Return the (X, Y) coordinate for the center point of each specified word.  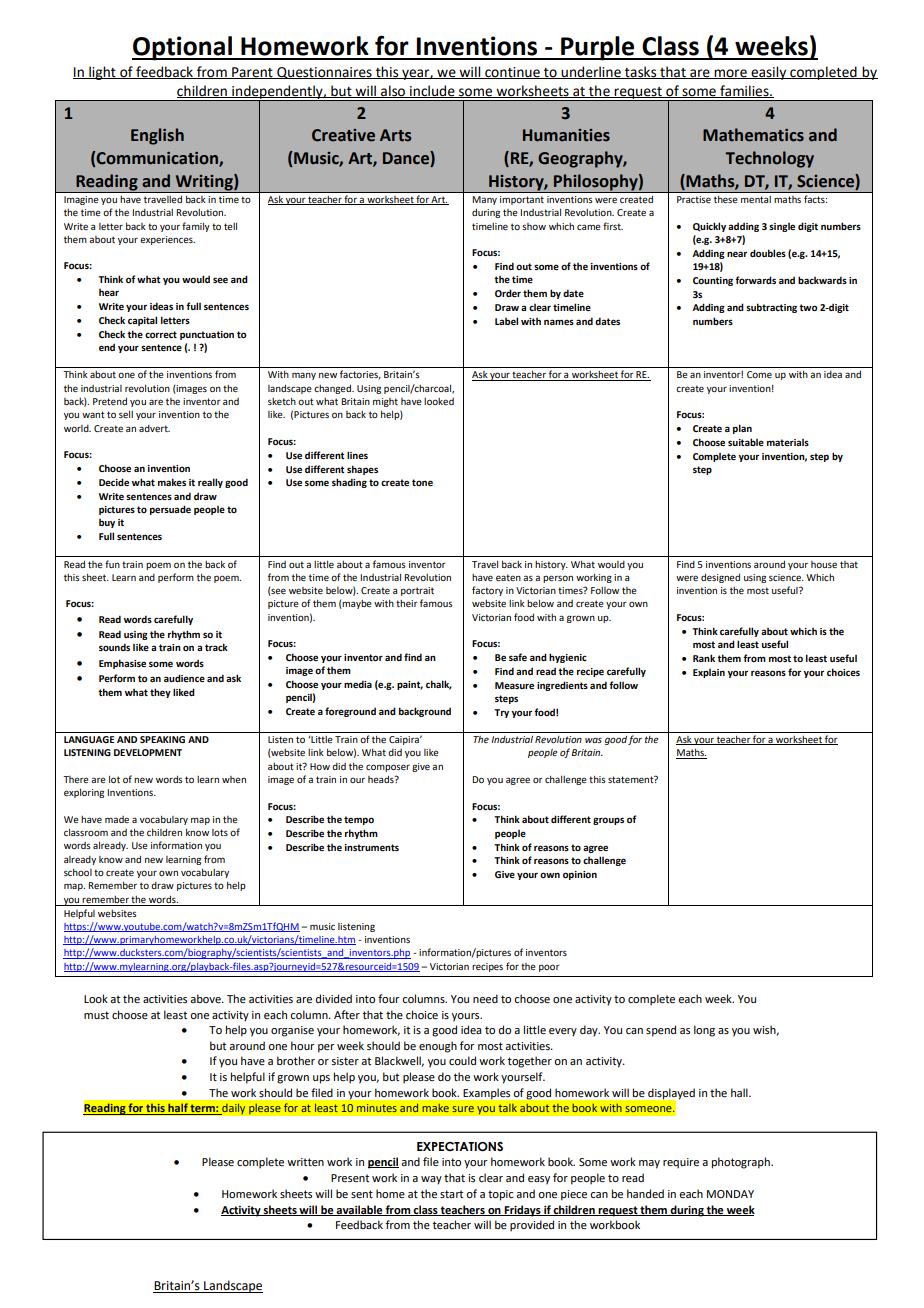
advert (154, 428)
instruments (372, 847)
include (432, 91)
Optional (183, 48)
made (117, 819)
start (451, 1194)
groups (608, 821)
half (178, 1109)
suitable (746, 442)
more (730, 74)
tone (422, 482)
